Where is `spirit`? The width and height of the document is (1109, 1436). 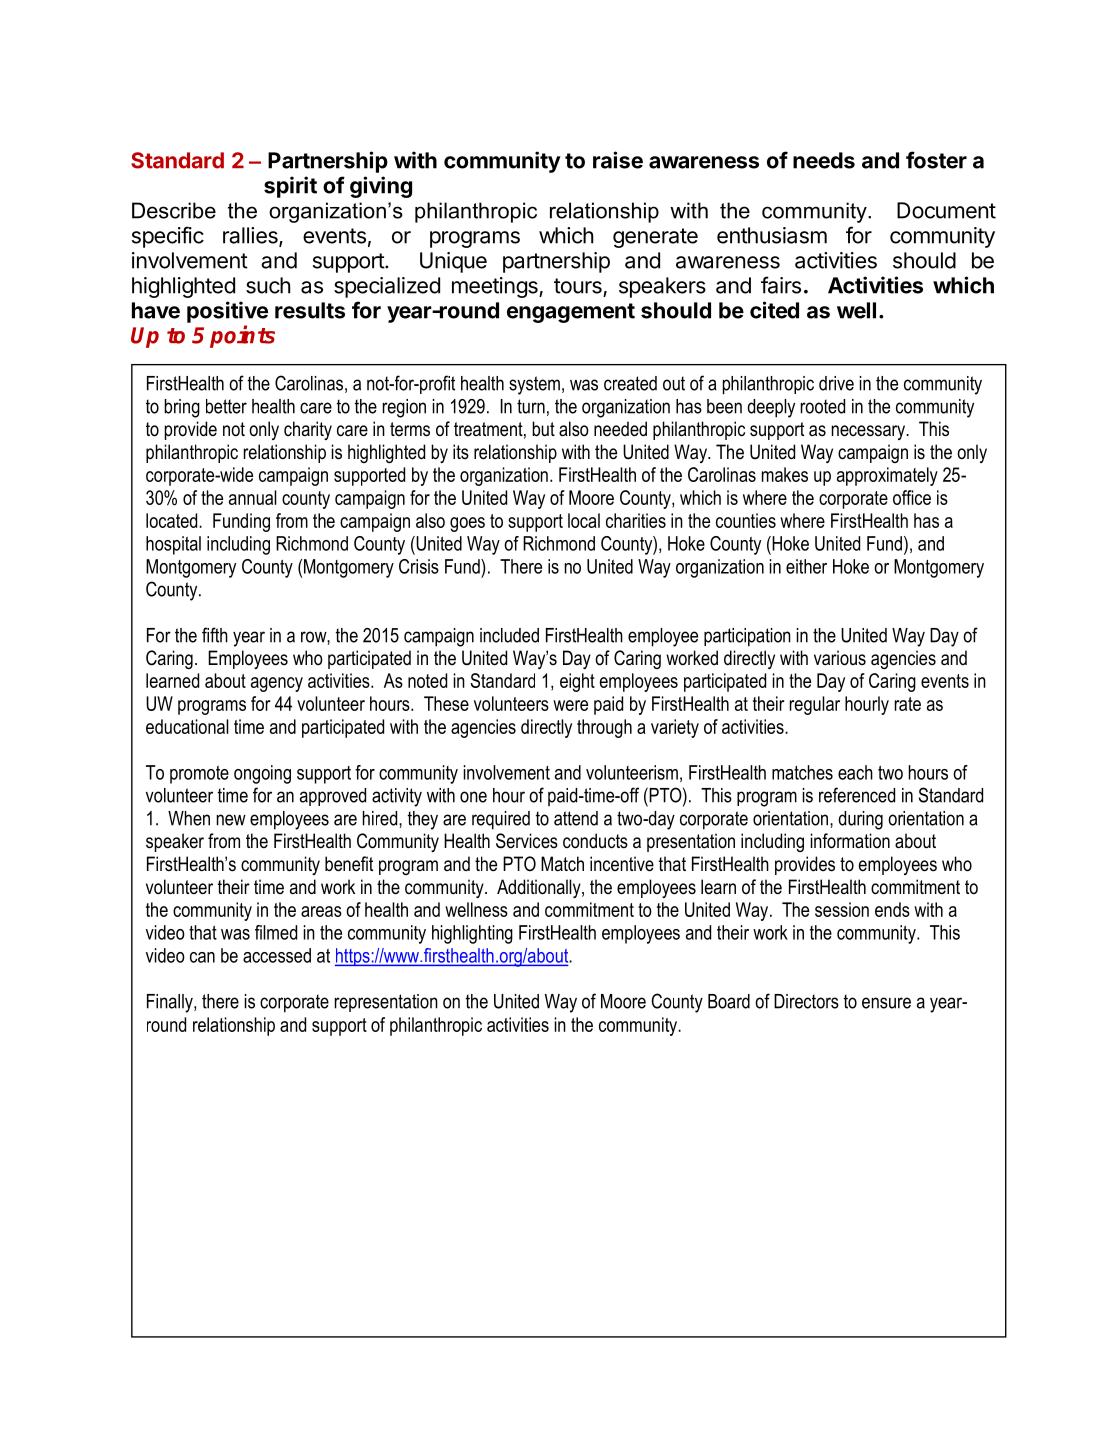
spirit is located at coordinates (290, 187).
